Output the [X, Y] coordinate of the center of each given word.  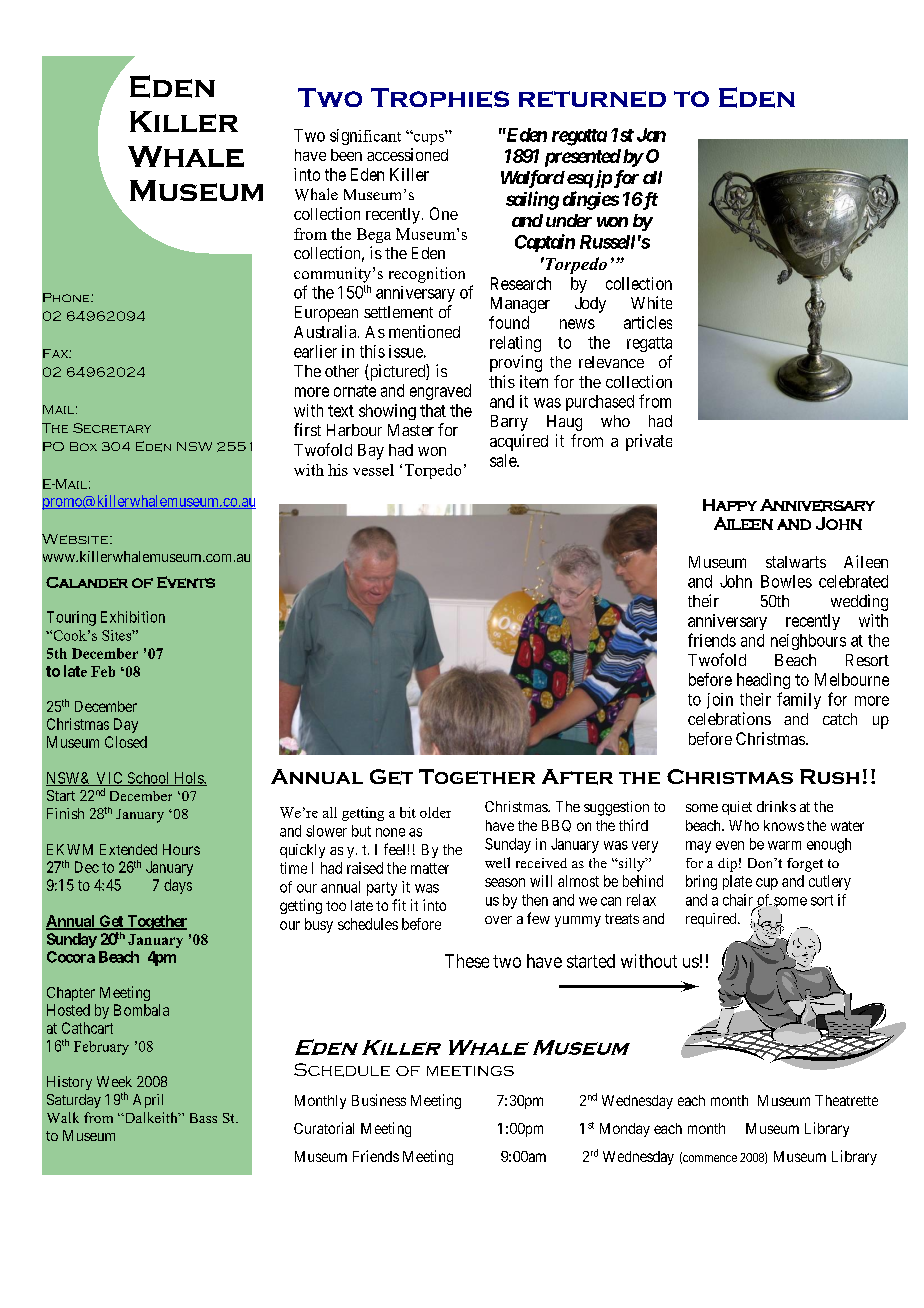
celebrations [729, 718]
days [178, 886]
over [498, 920]
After [577, 777]
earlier [315, 351]
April [148, 1101]
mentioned [424, 331]
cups [428, 138]
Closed [126, 742]
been [346, 155]
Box [83, 446]
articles [648, 322]
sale [504, 460]
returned [592, 99]
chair [738, 900]
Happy [730, 505]
